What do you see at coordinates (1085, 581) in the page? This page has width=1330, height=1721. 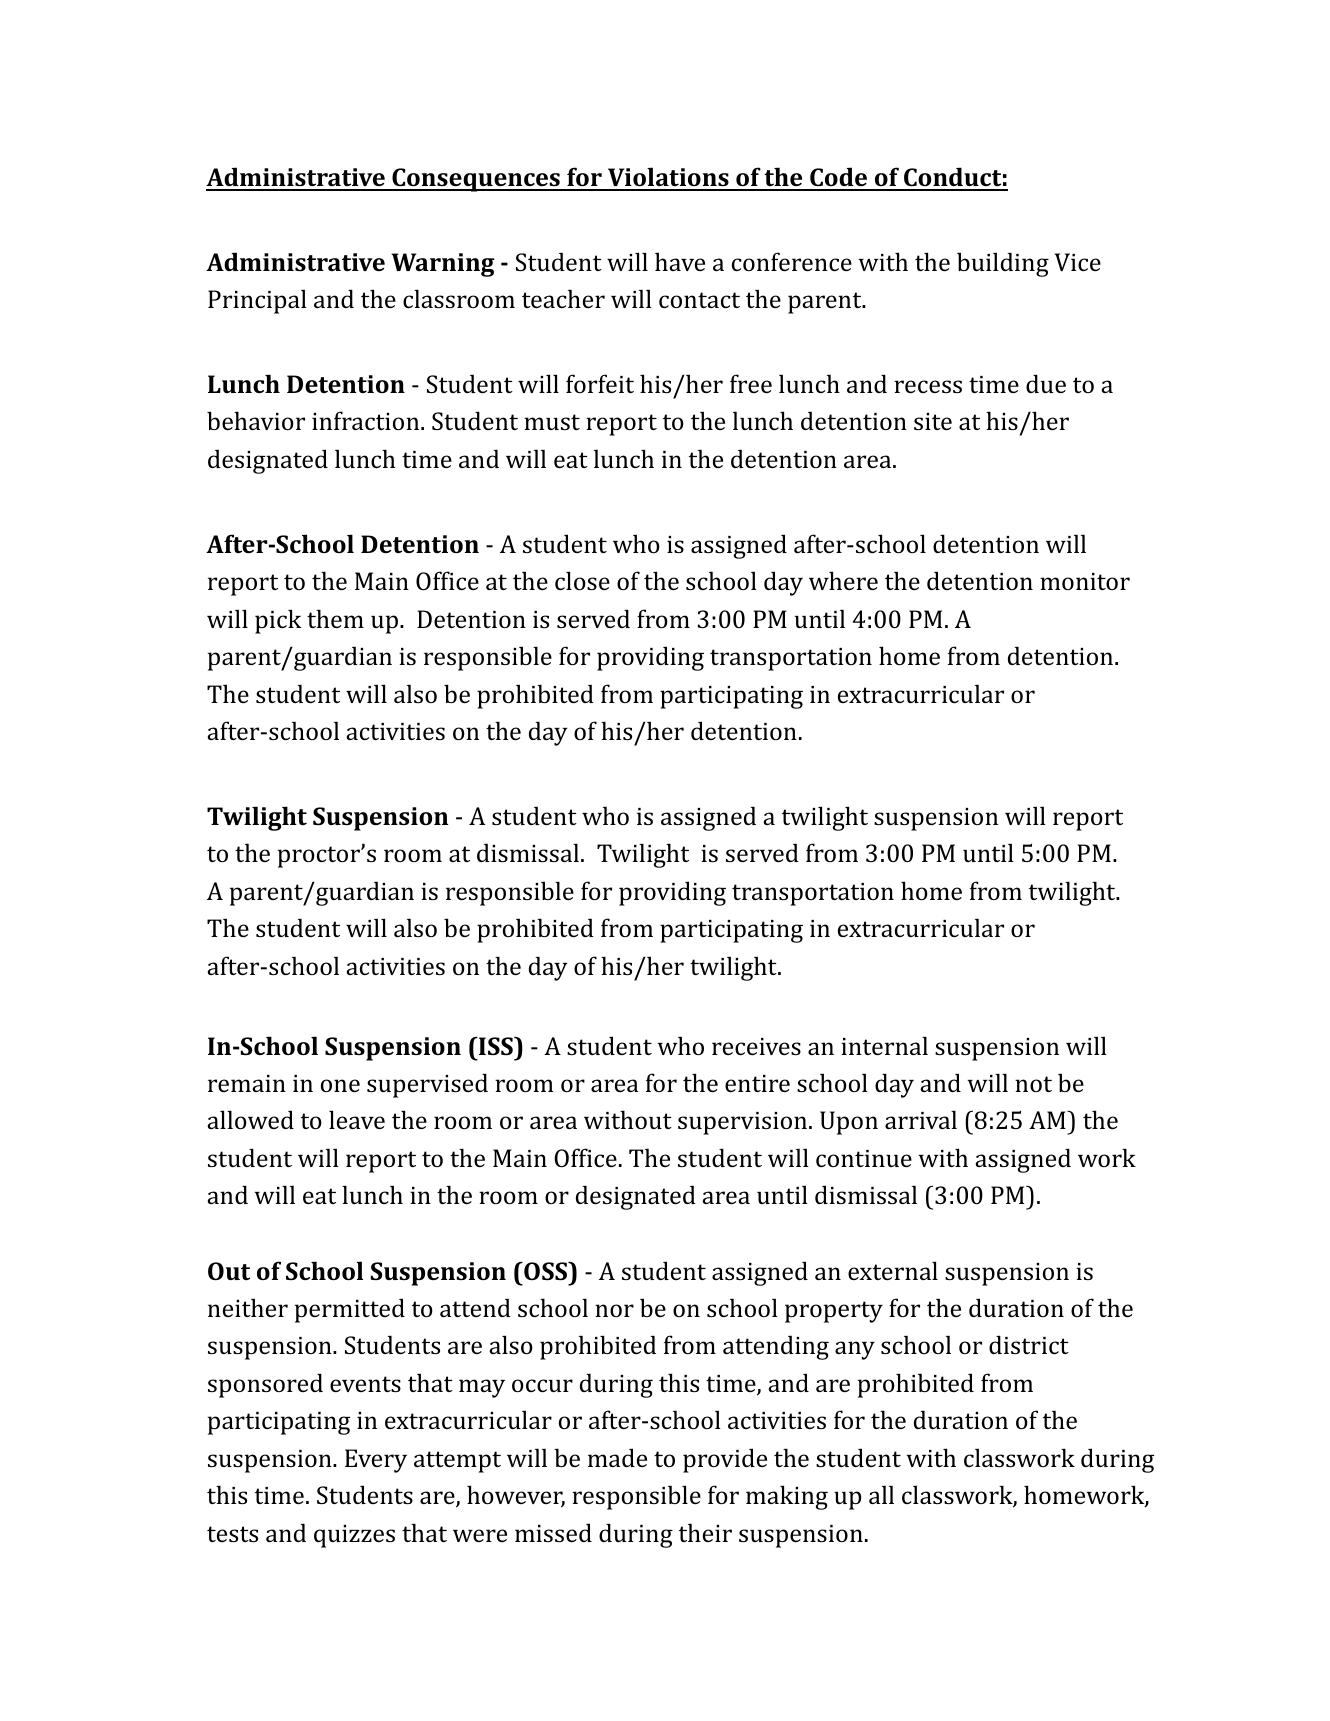 I see `monitor` at bounding box center [1085, 581].
